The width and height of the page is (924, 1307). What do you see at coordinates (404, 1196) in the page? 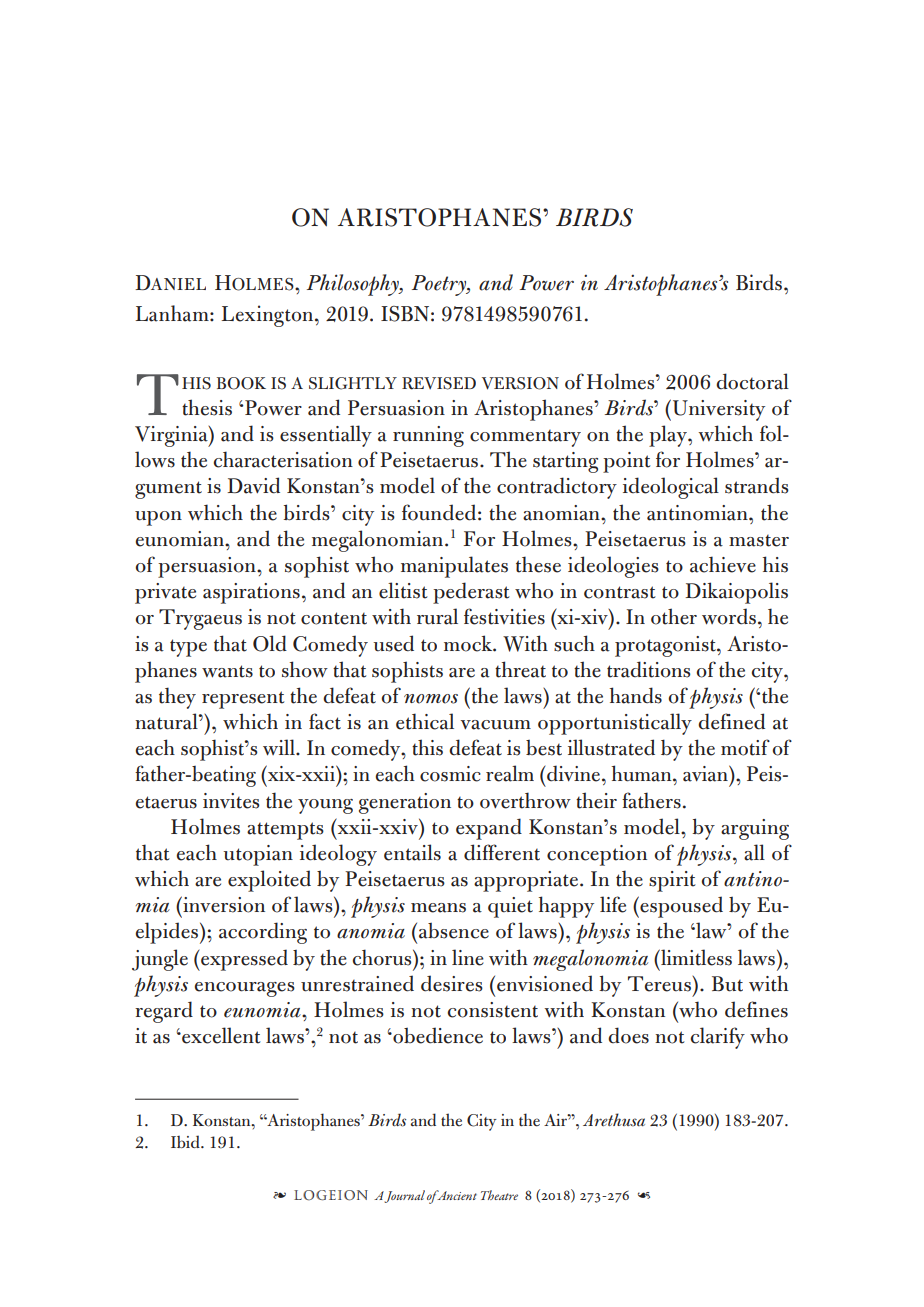
I see `Journal` at bounding box center [404, 1196].
